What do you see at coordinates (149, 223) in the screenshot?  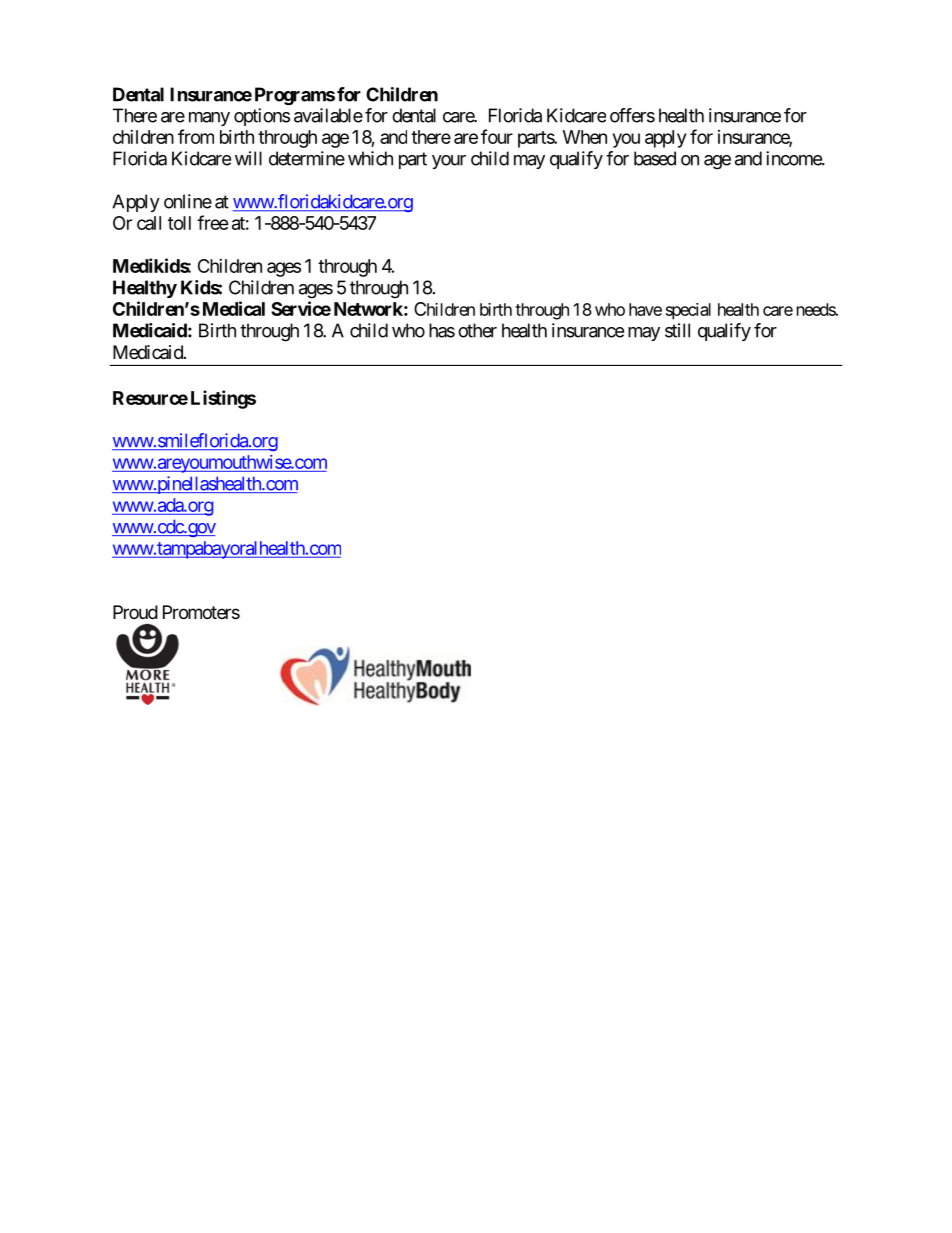 I see `call` at bounding box center [149, 223].
